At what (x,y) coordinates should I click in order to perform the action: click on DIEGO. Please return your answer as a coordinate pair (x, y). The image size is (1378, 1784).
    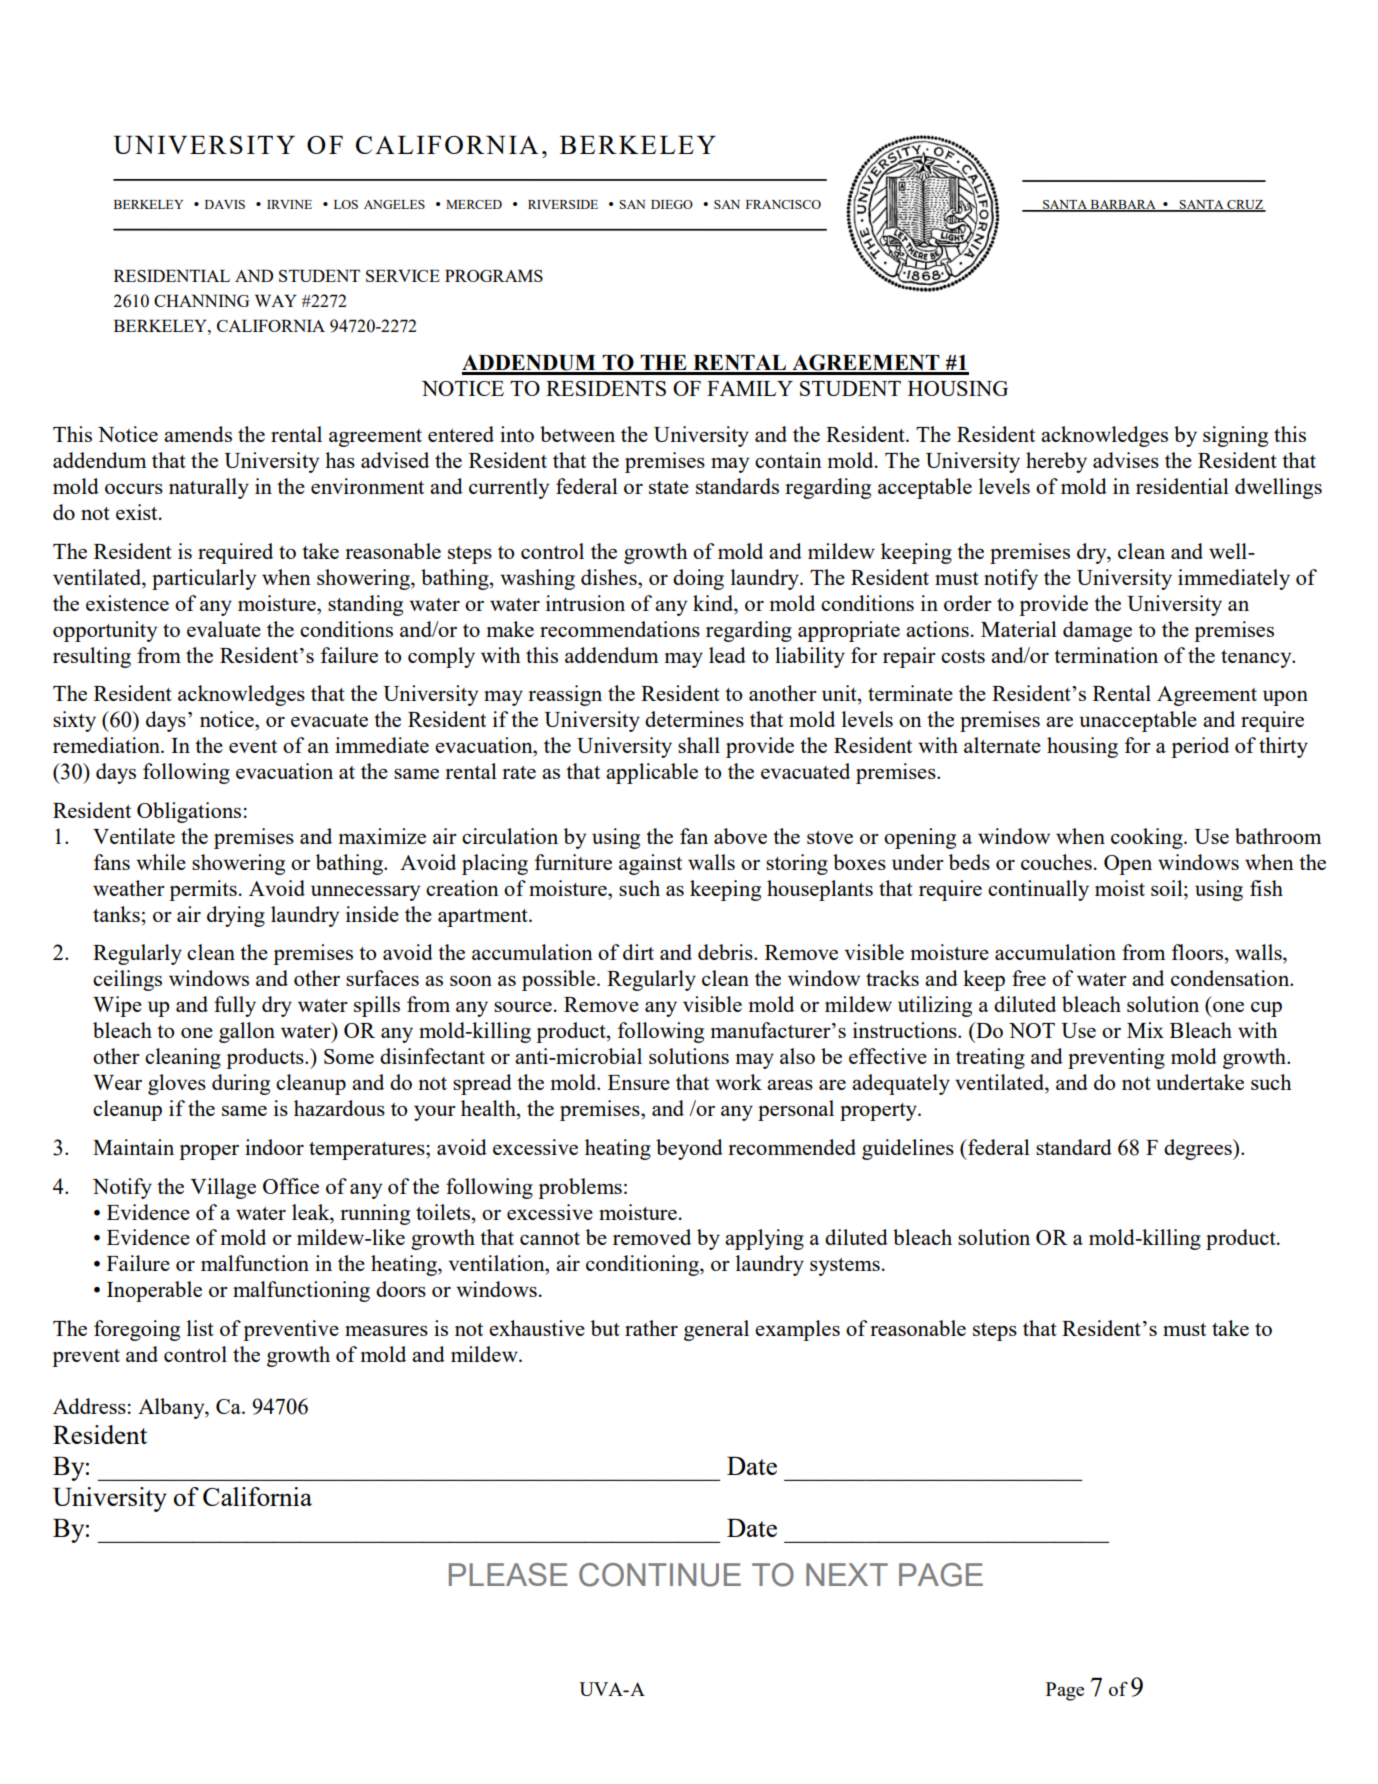
    Looking at the image, I should click on (672, 204).
